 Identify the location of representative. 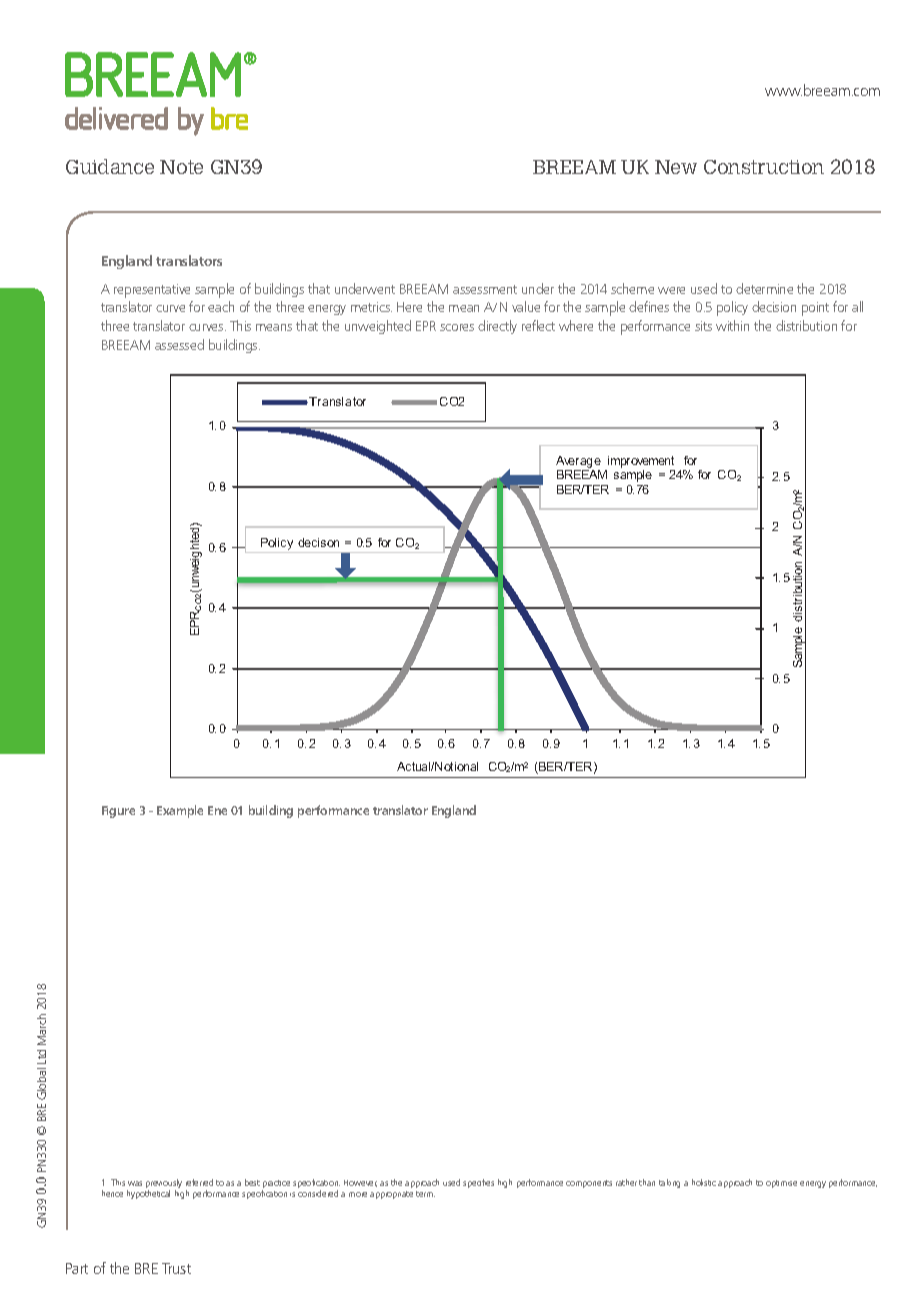
(152, 291).
